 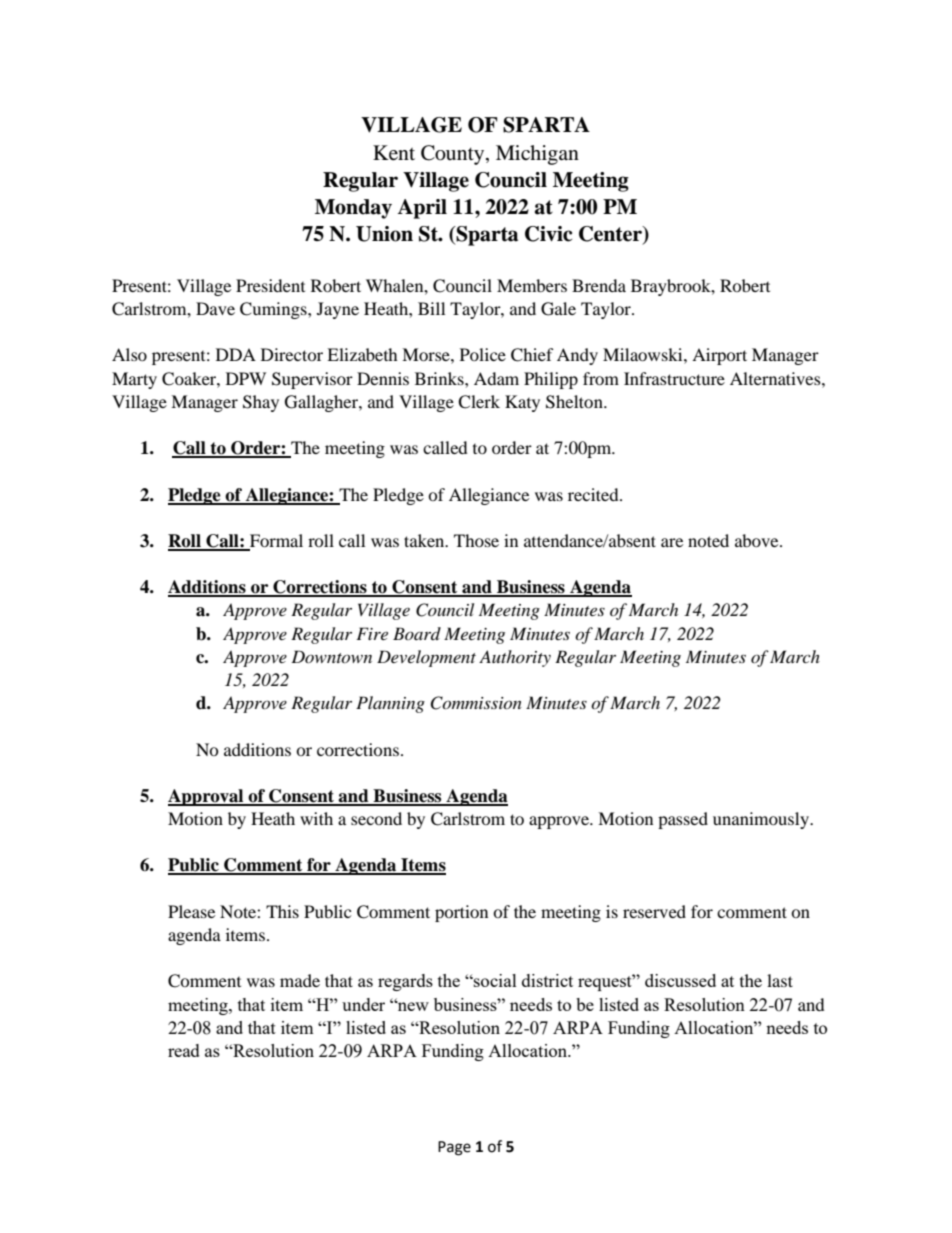 What do you see at coordinates (270, 285) in the document?
I see `President` at bounding box center [270, 285].
